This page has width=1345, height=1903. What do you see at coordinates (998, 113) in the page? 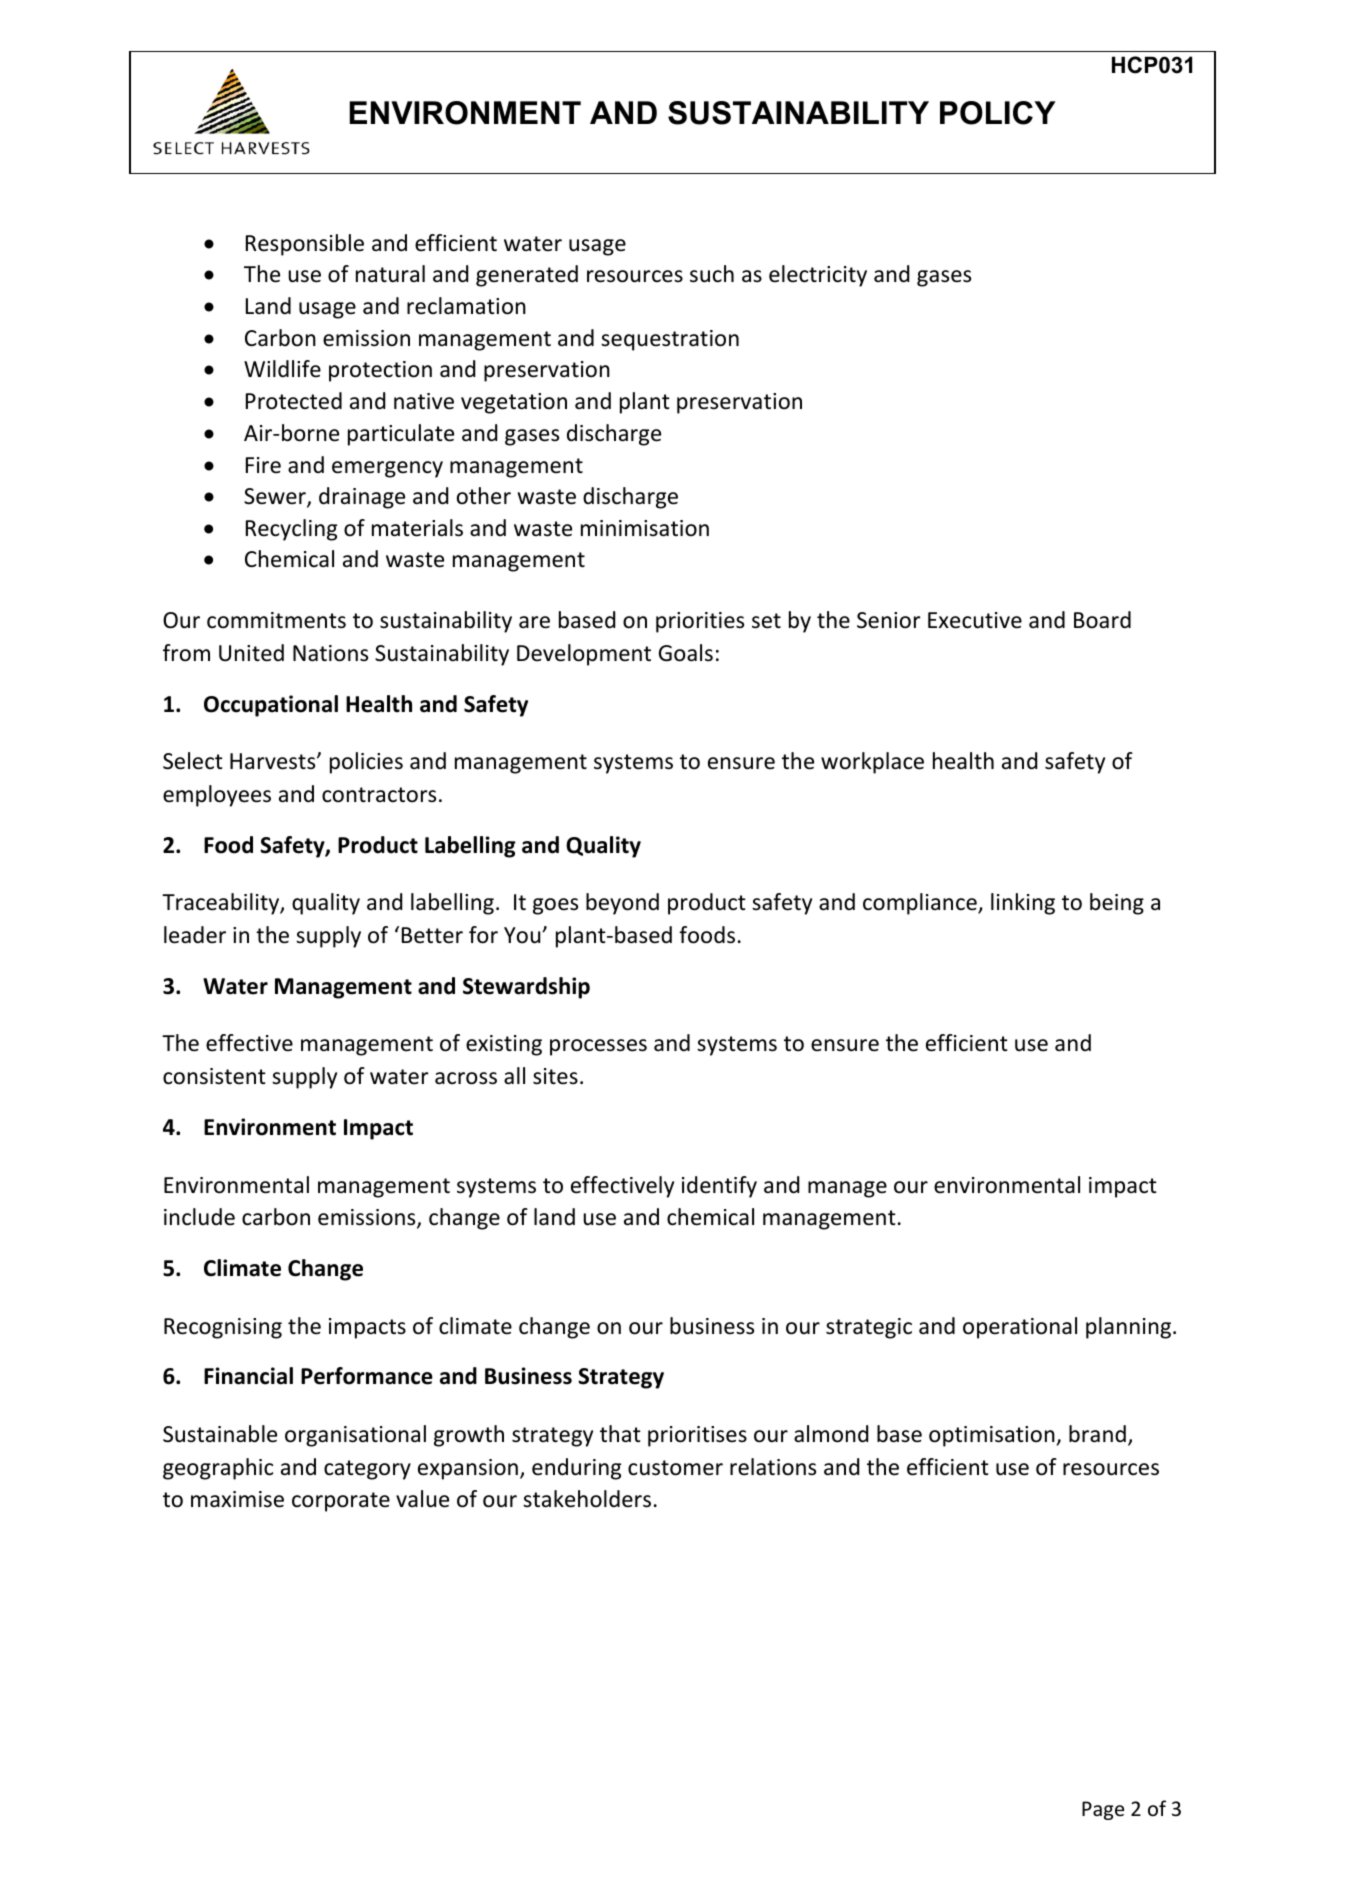
I see `POLICY` at bounding box center [998, 113].
